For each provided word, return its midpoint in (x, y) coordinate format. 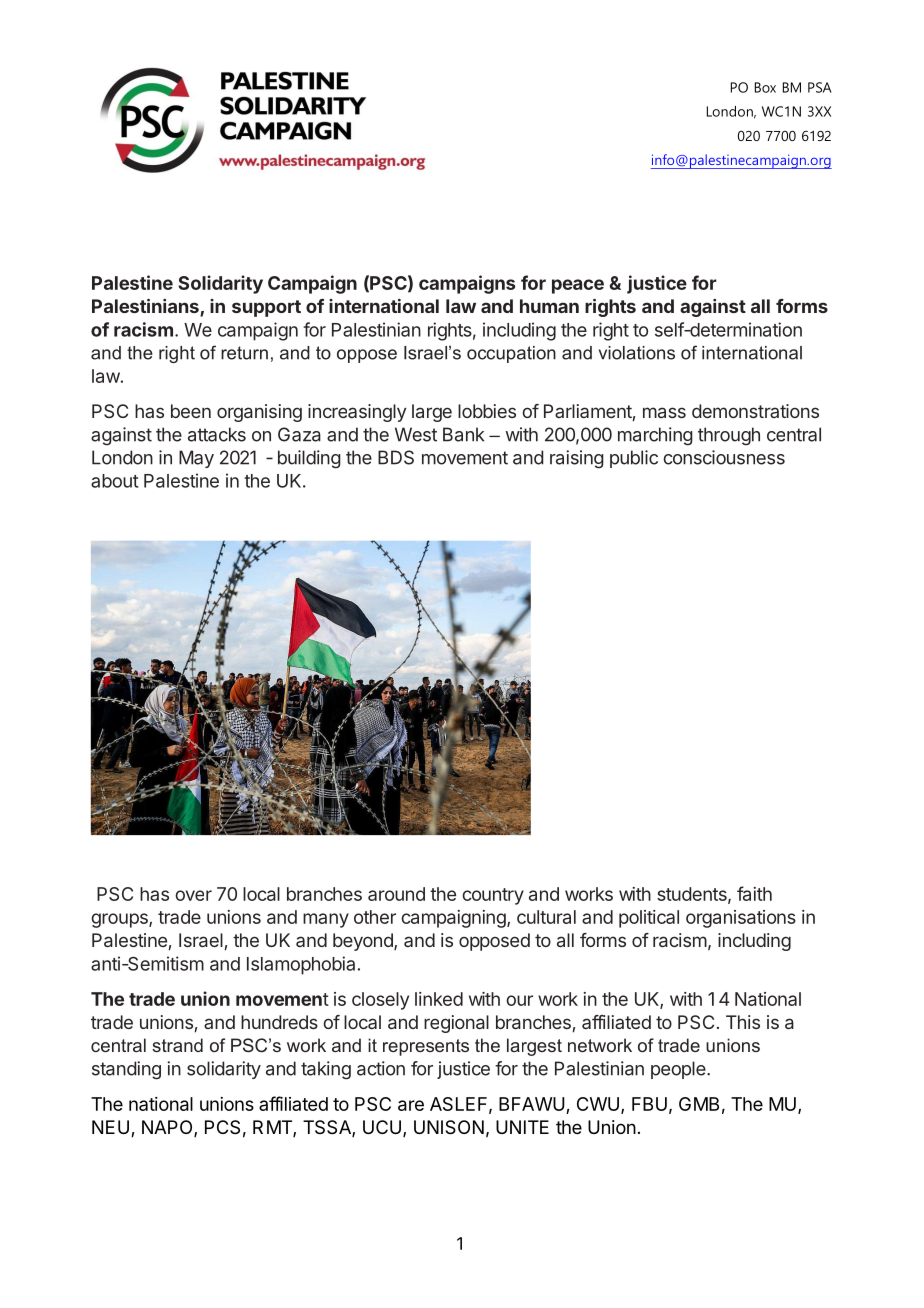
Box (765, 87)
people (679, 1070)
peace (578, 286)
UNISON (449, 1127)
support (266, 308)
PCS (222, 1127)
